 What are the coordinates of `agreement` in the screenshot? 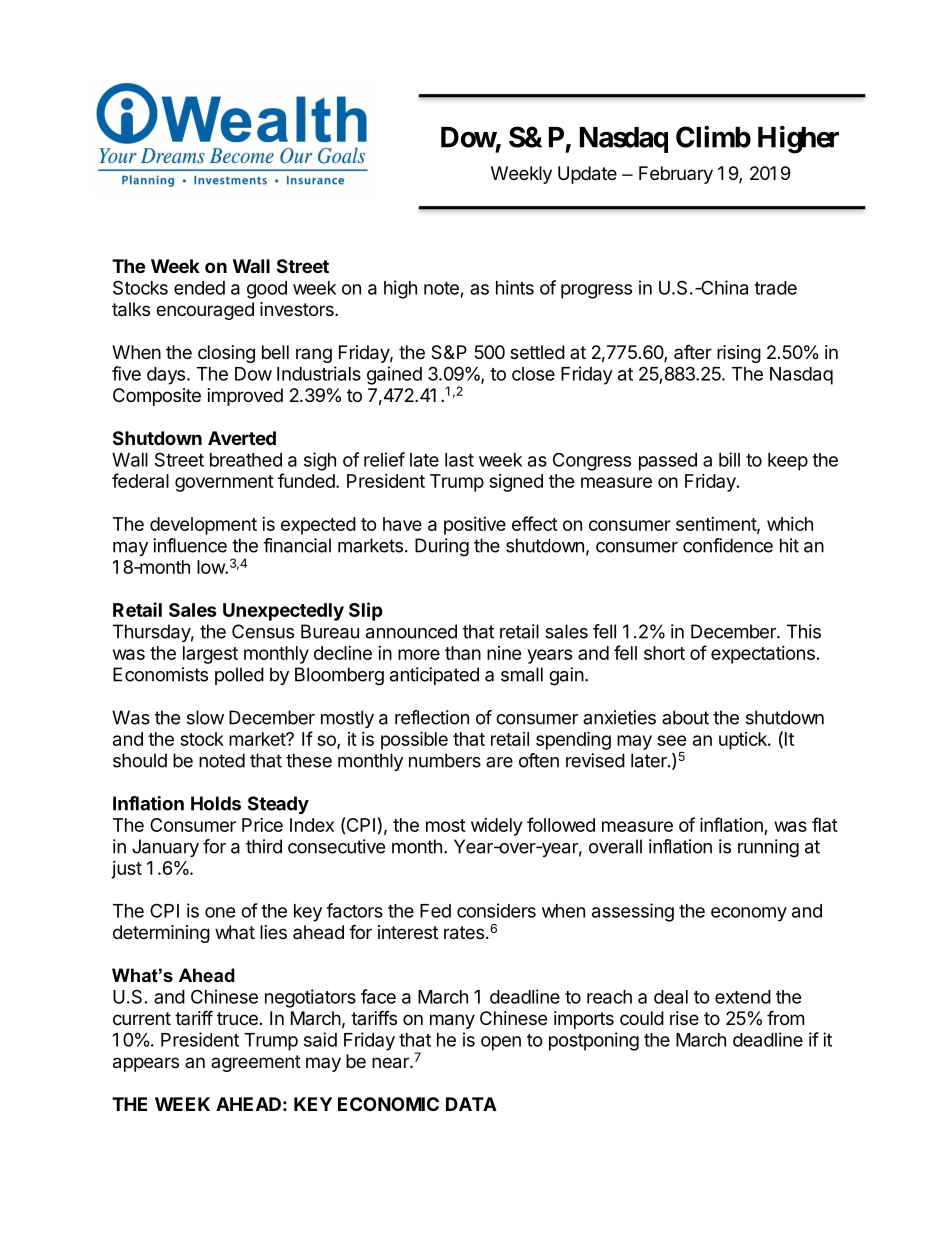 It's located at (256, 1063).
